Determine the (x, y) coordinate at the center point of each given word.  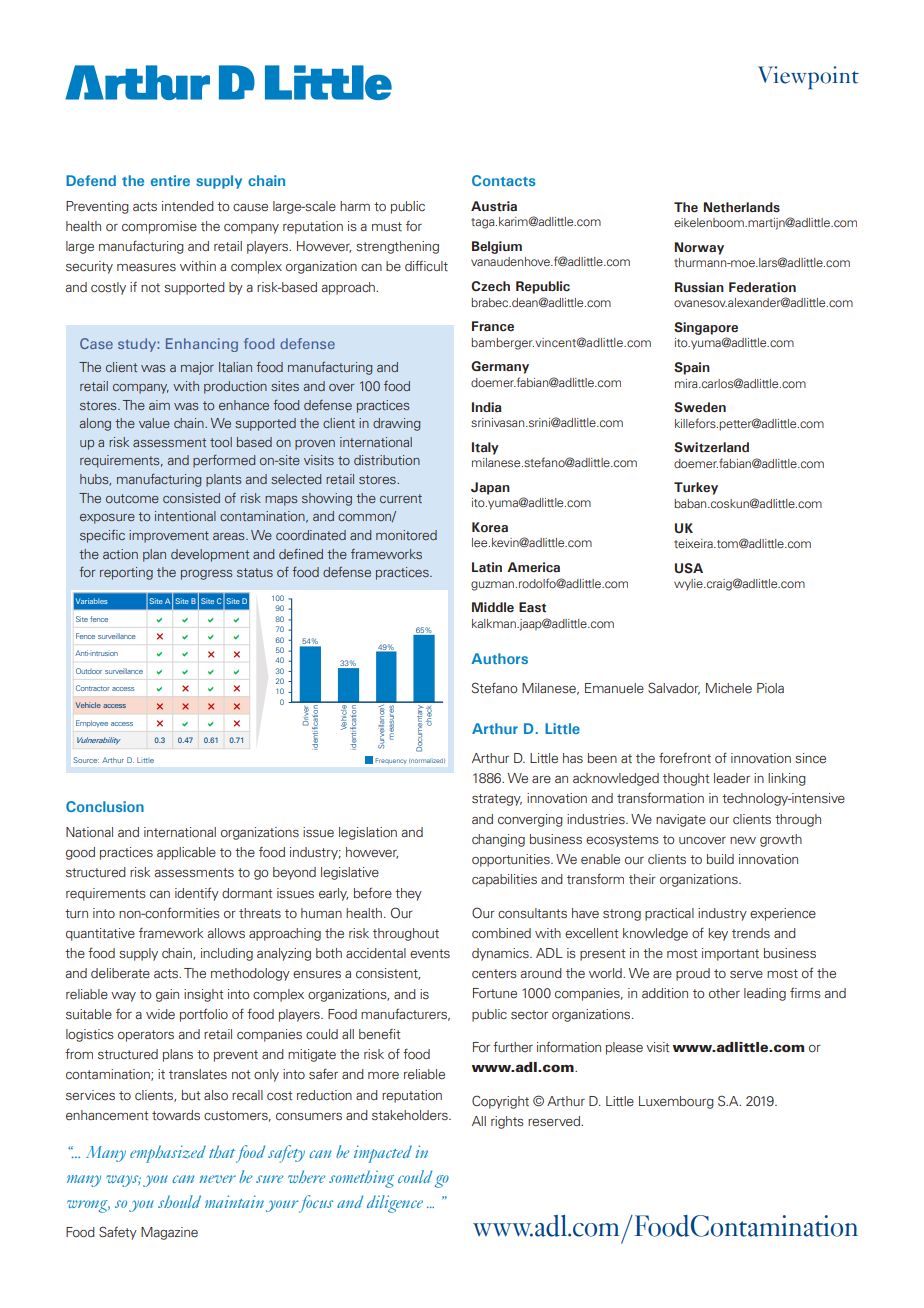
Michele (729, 688)
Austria (494, 206)
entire (170, 180)
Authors (499, 658)
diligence (395, 1204)
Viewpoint (808, 77)
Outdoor (89, 671)
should (179, 1201)
